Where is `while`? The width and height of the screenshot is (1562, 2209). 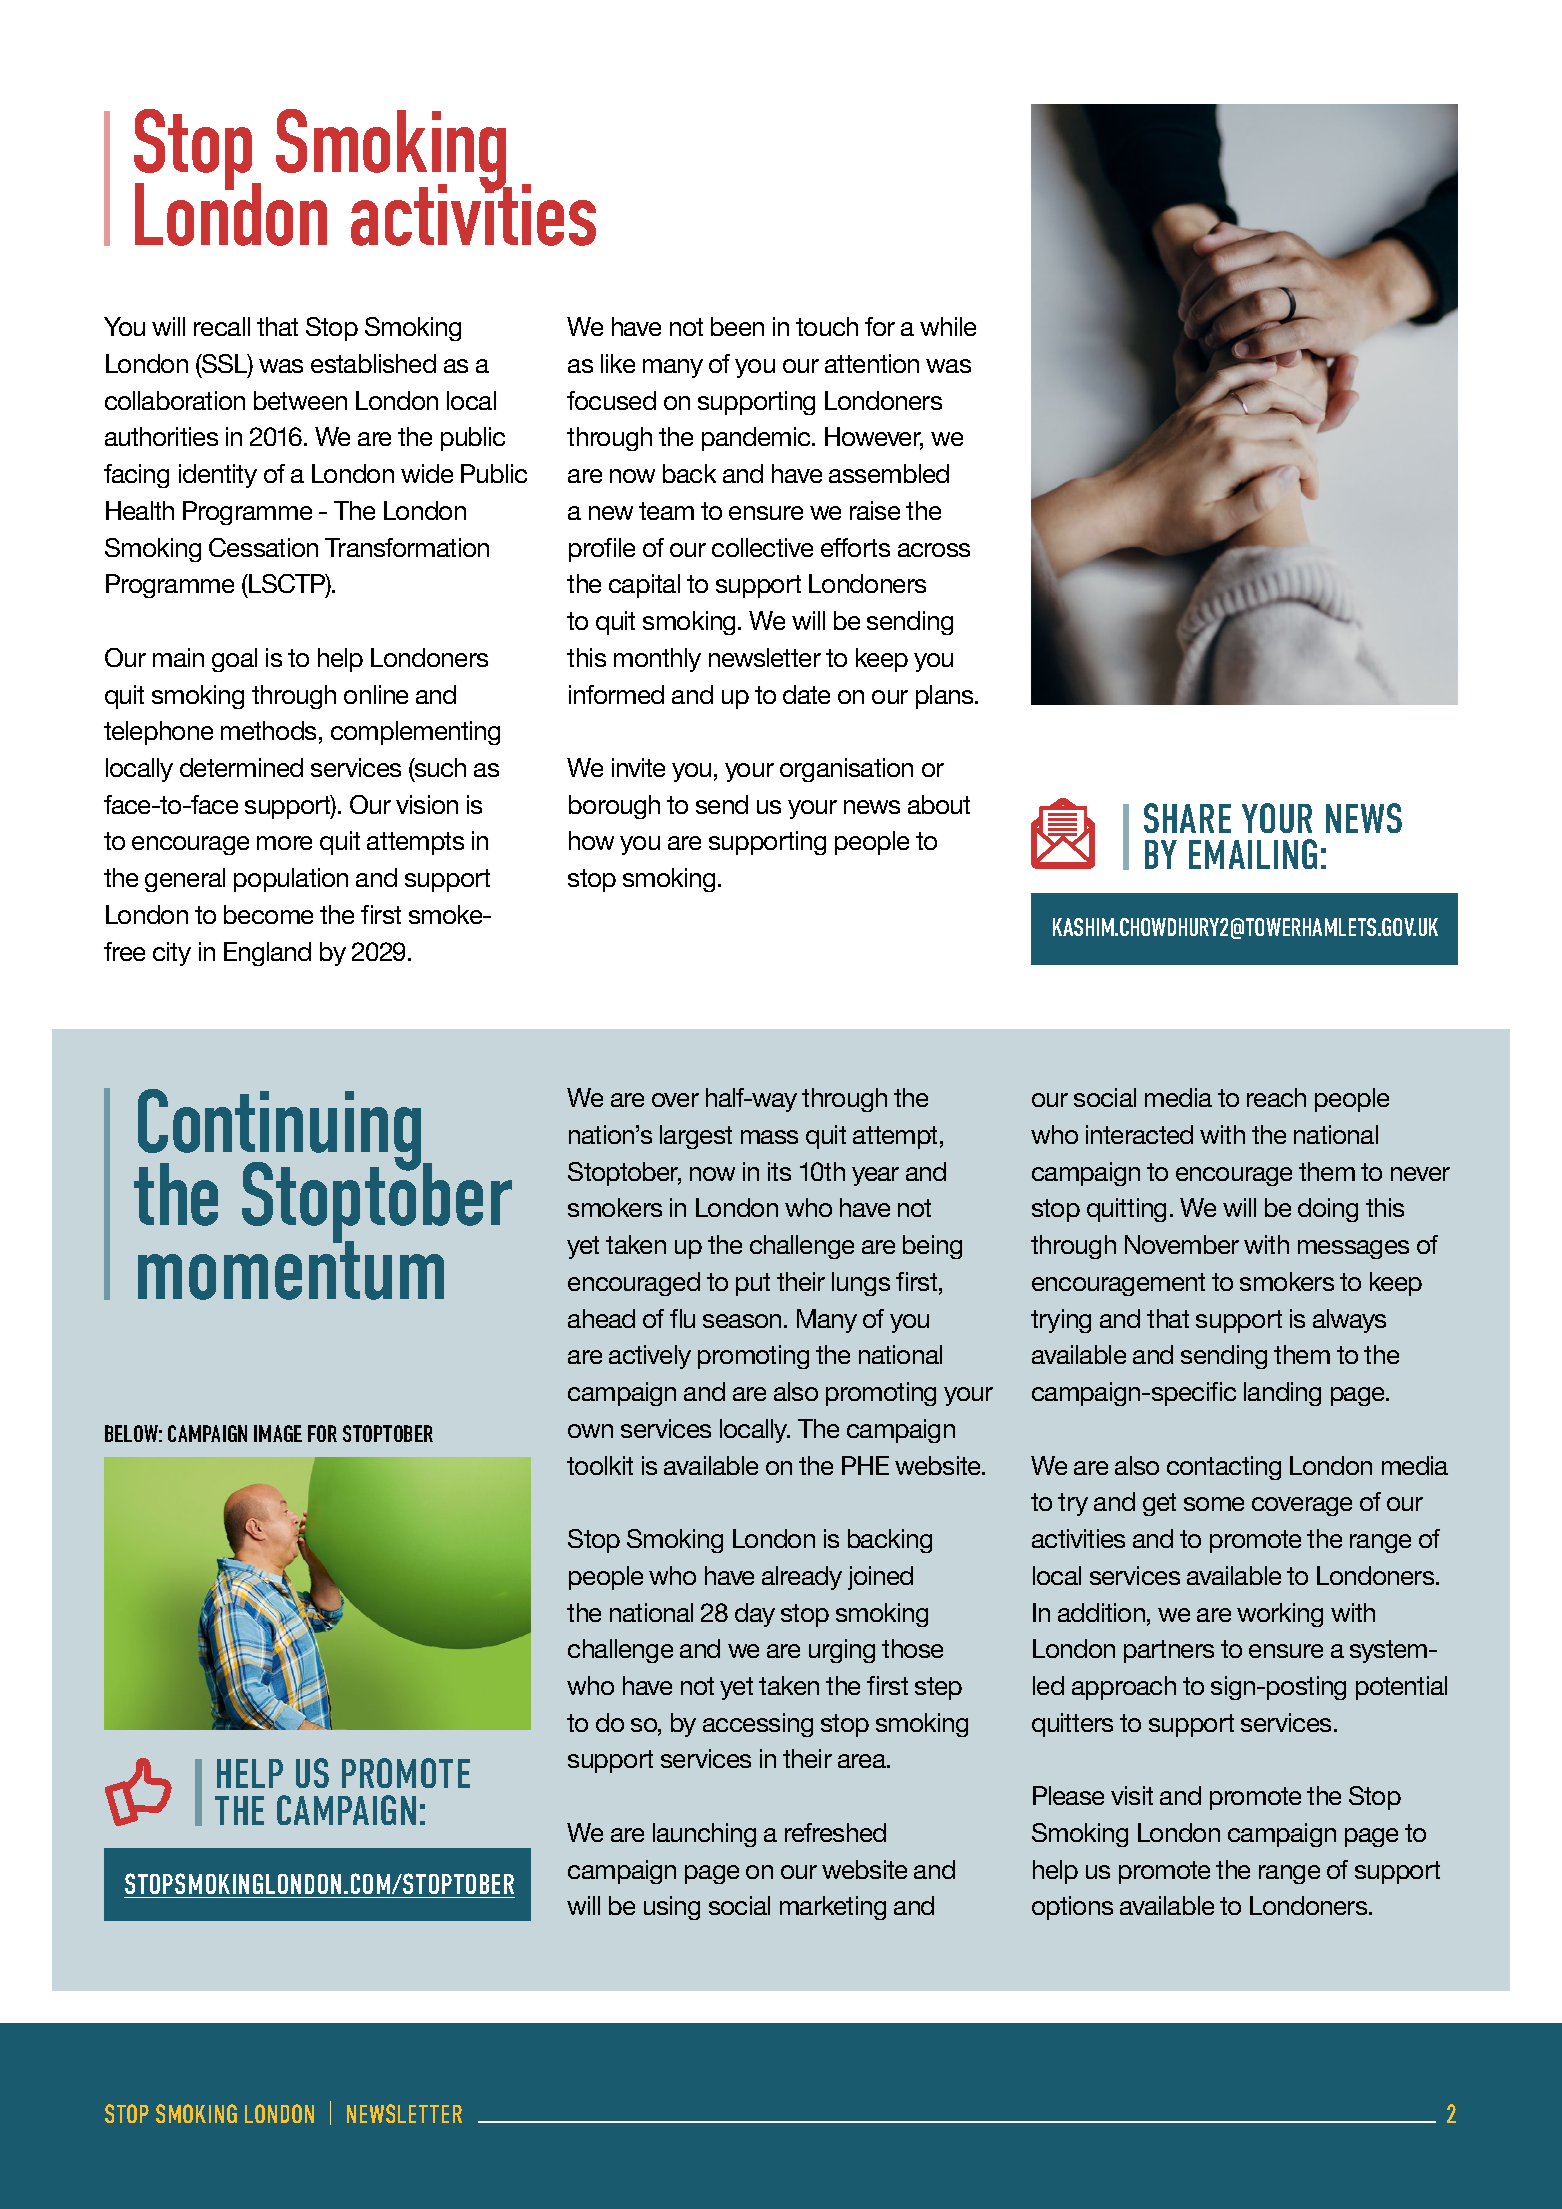 while is located at coordinates (948, 326).
